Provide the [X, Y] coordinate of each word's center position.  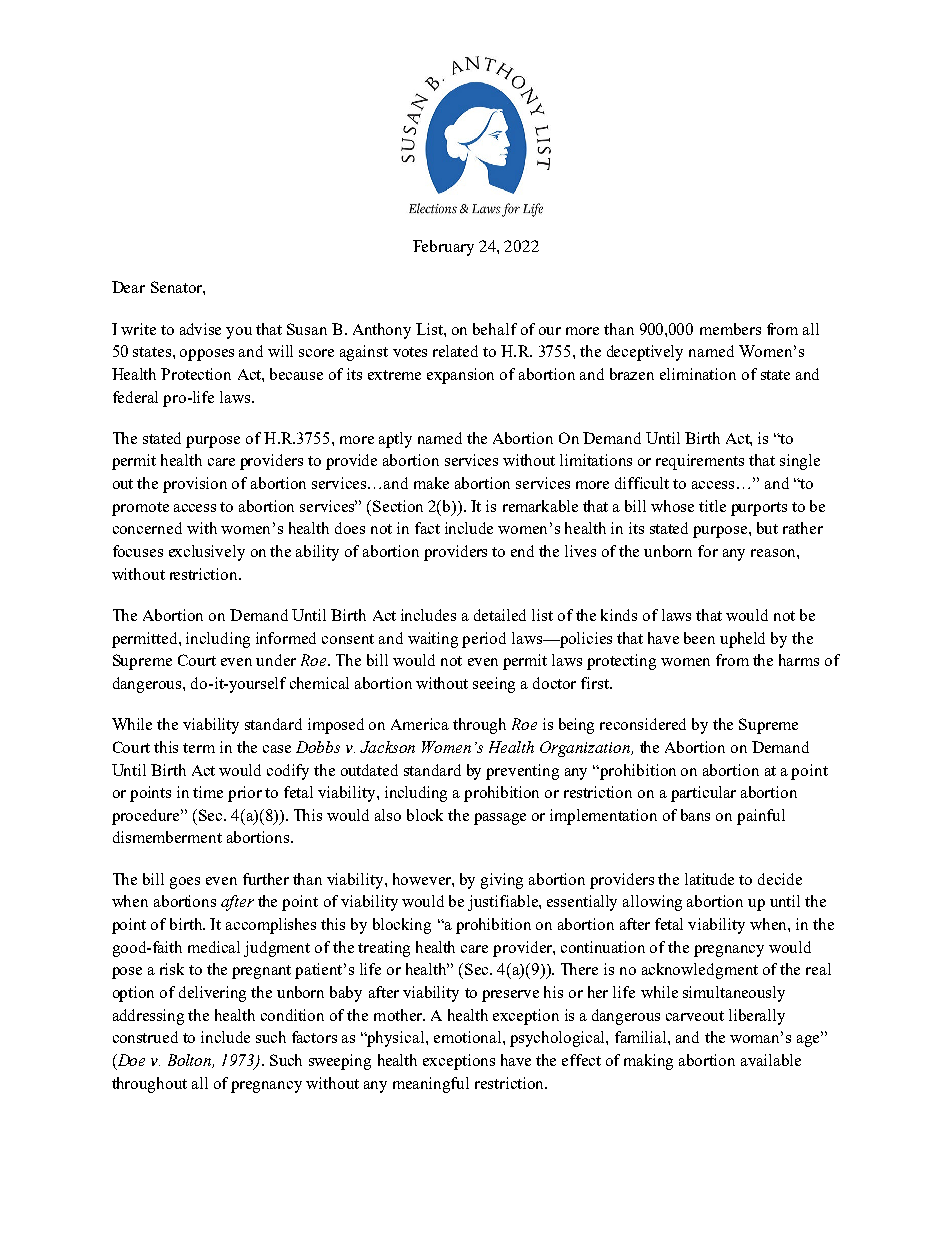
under [276, 660]
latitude [709, 879]
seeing [494, 685]
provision [195, 485]
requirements [700, 462]
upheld [742, 640]
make [431, 483]
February [443, 248]
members [730, 329]
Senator [177, 287]
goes [185, 883]
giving [502, 881]
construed [145, 1037]
